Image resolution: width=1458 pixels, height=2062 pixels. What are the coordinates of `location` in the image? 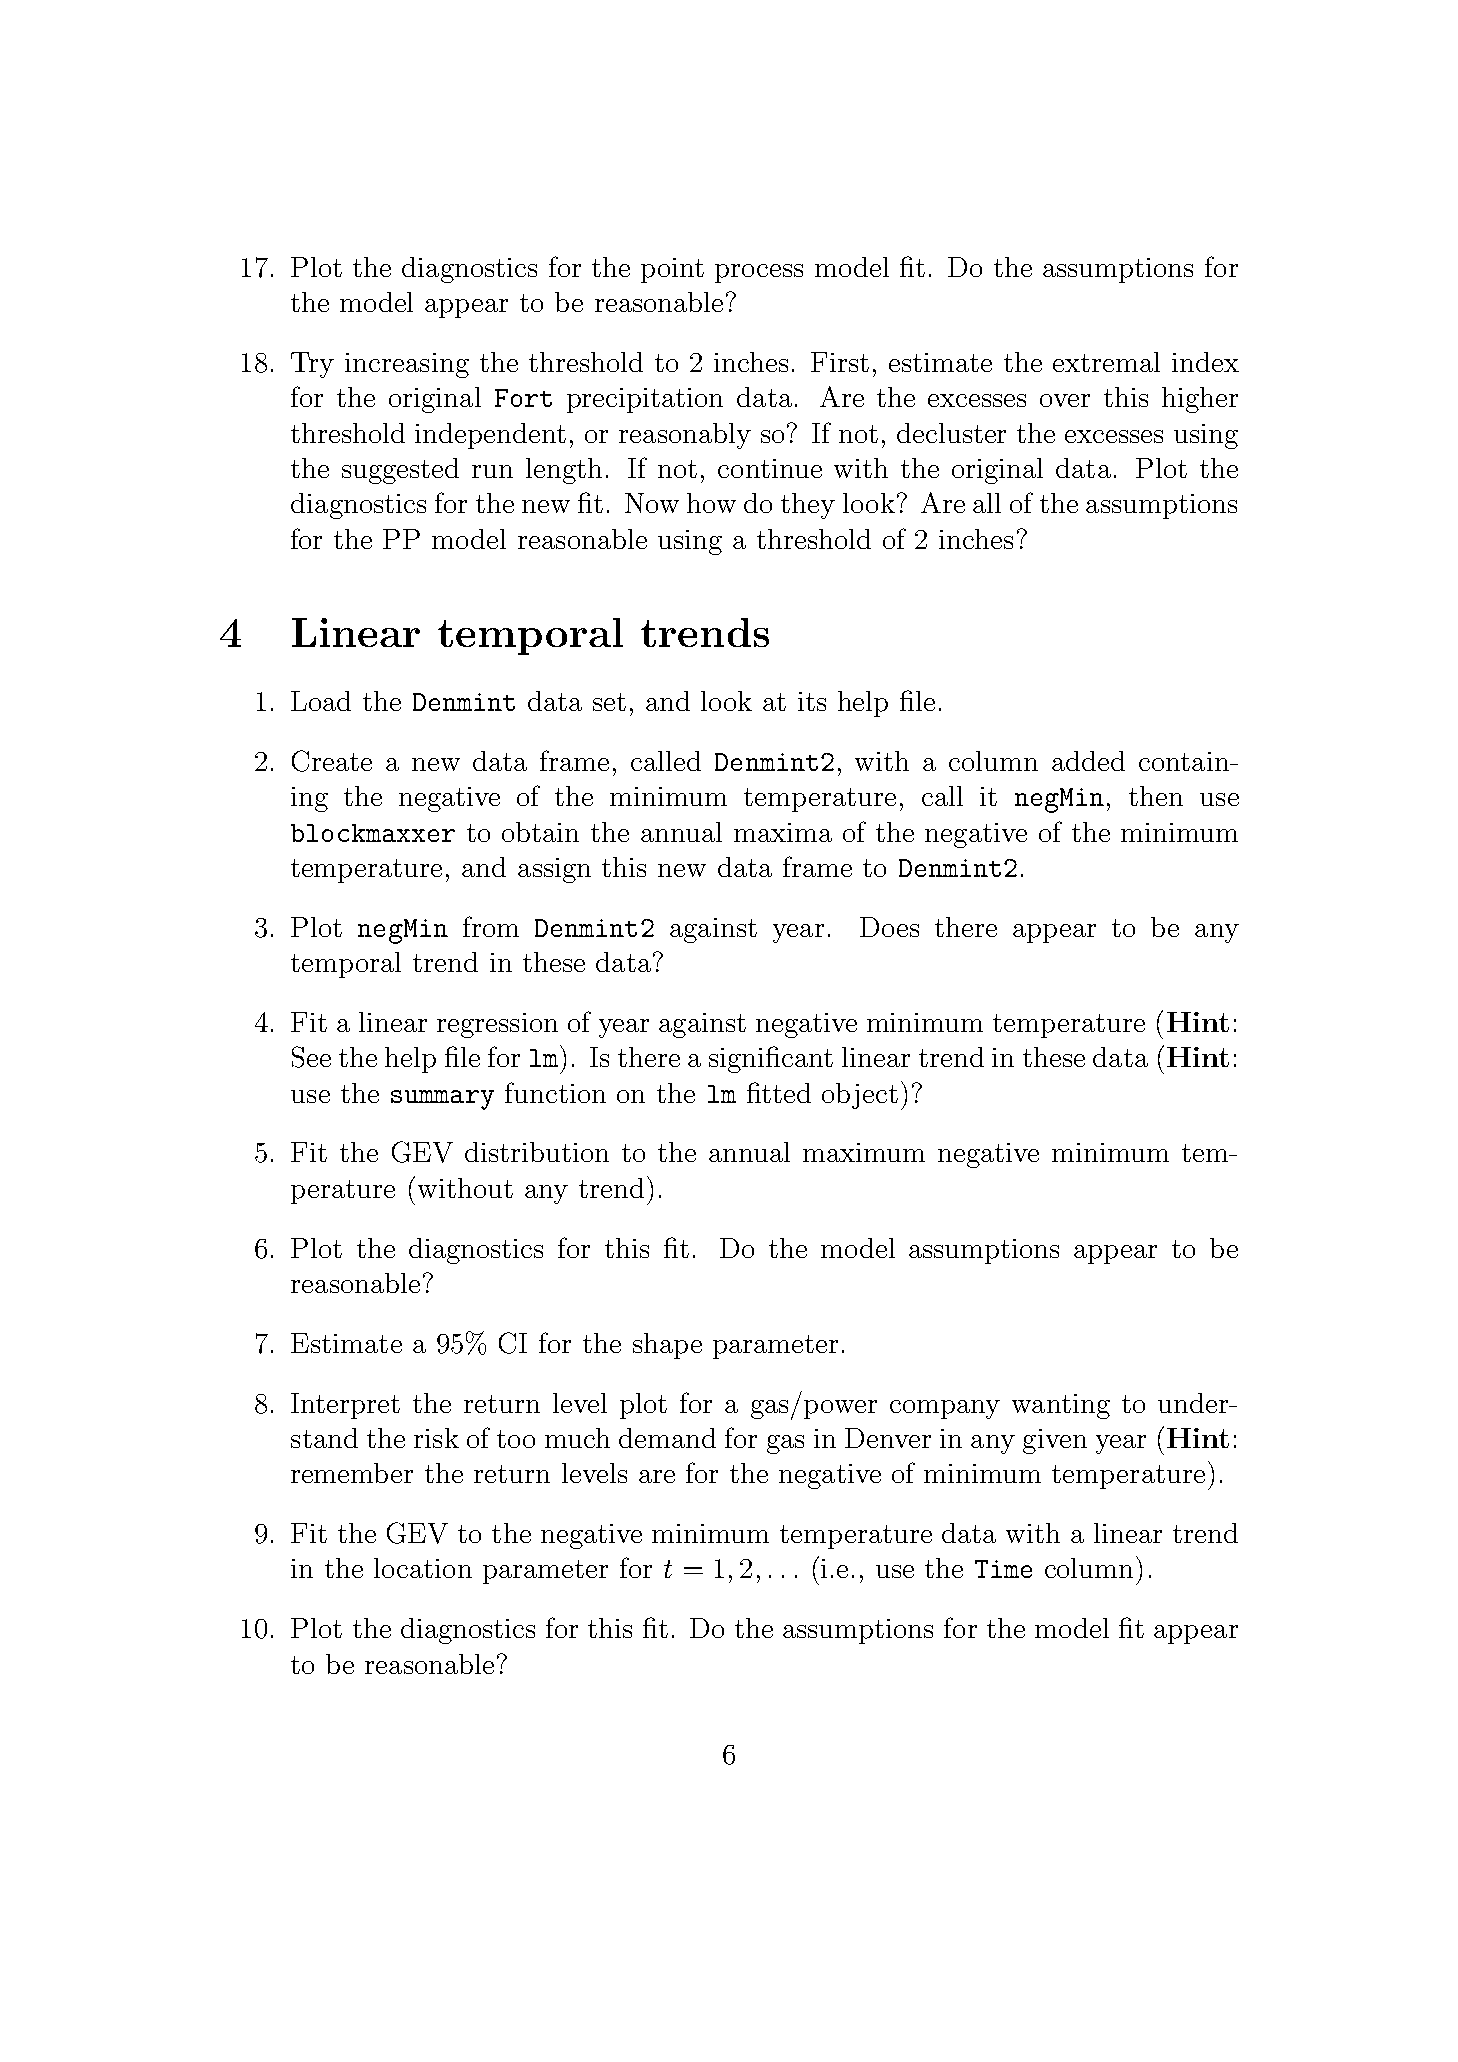 It's located at (423, 1568).
